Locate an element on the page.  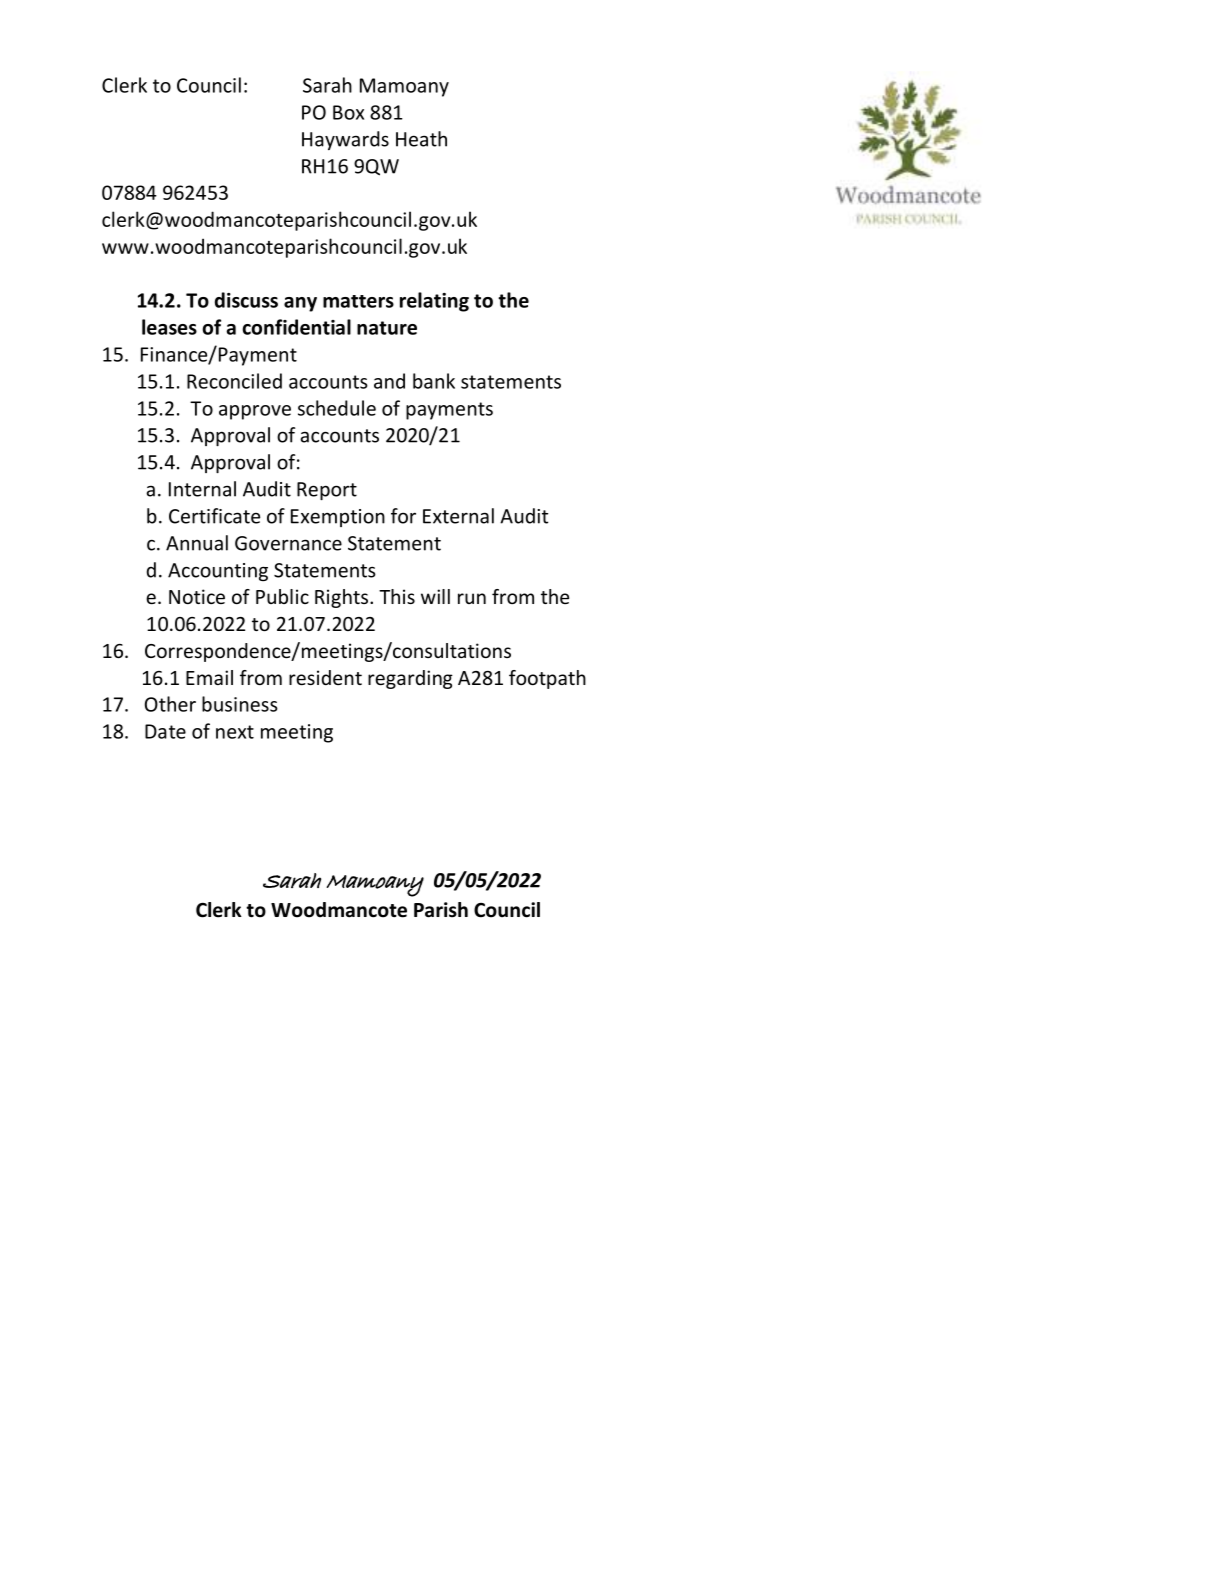
relating is located at coordinates (434, 302).
